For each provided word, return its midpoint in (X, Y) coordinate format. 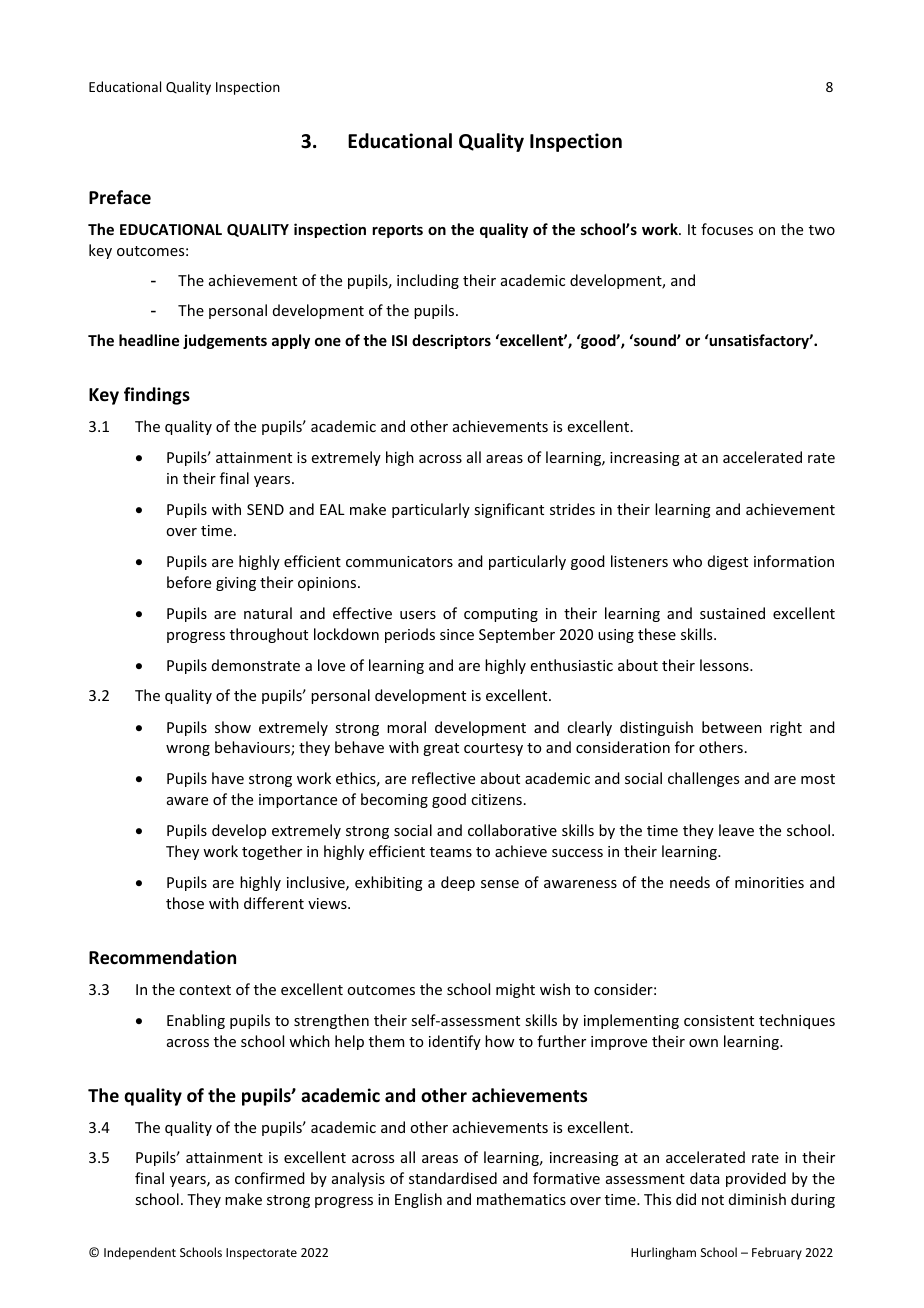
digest (728, 562)
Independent (140, 1253)
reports (397, 231)
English (418, 1200)
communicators (399, 561)
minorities (769, 882)
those (185, 903)
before (189, 582)
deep (458, 883)
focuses (727, 229)
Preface (120, 197)
